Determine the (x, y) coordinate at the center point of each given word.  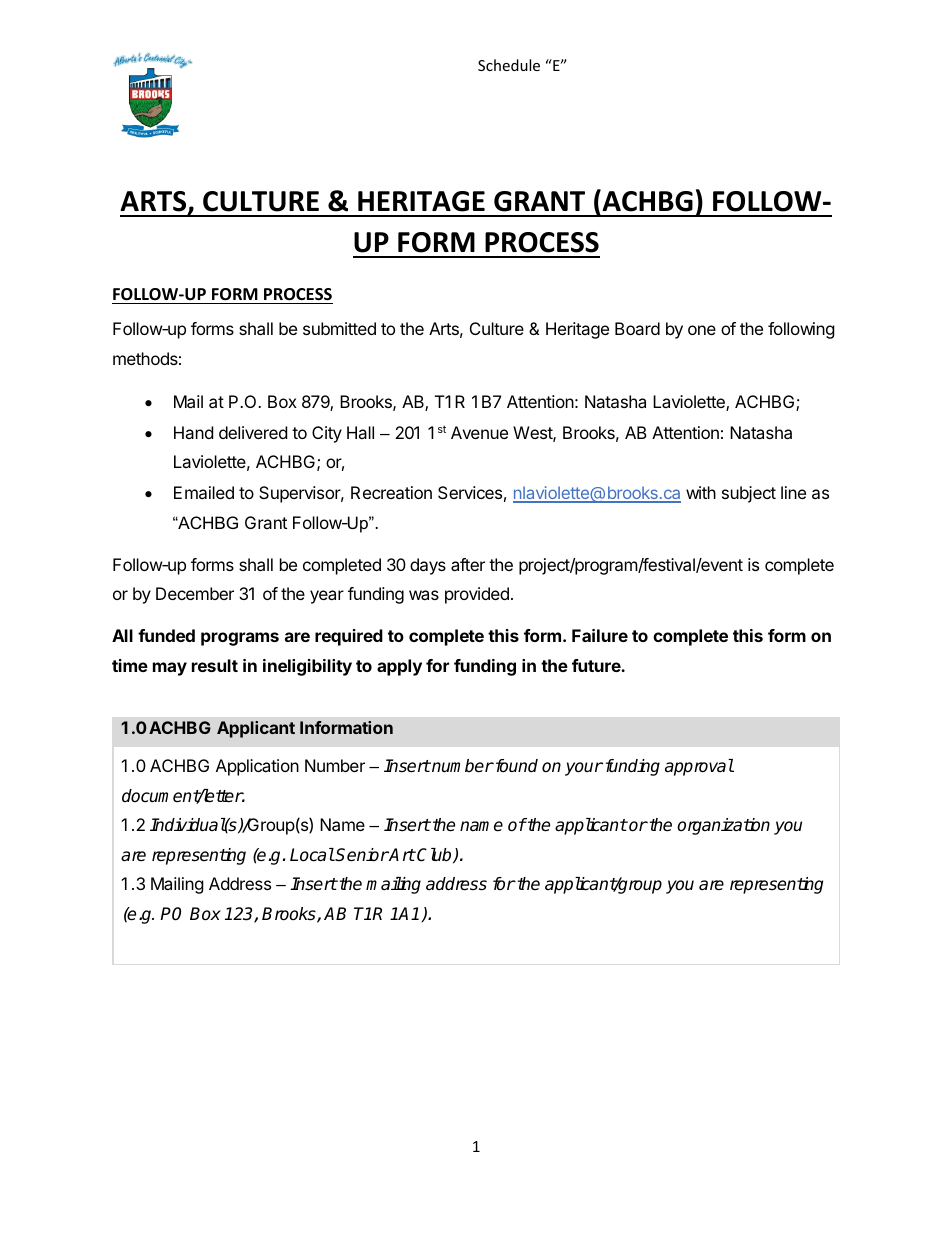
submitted (339, 328)
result (215, 665)
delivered (253, 432)
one (702, 330)
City (327, 434)
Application (257, 767)
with (701, 492)
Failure (600, 635)
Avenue (479, 432)
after (468, 564)
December (195, 593)
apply (399, 667)
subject (749, 494)
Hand (193, 432)
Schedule (509, 65)
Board (637, 328)
